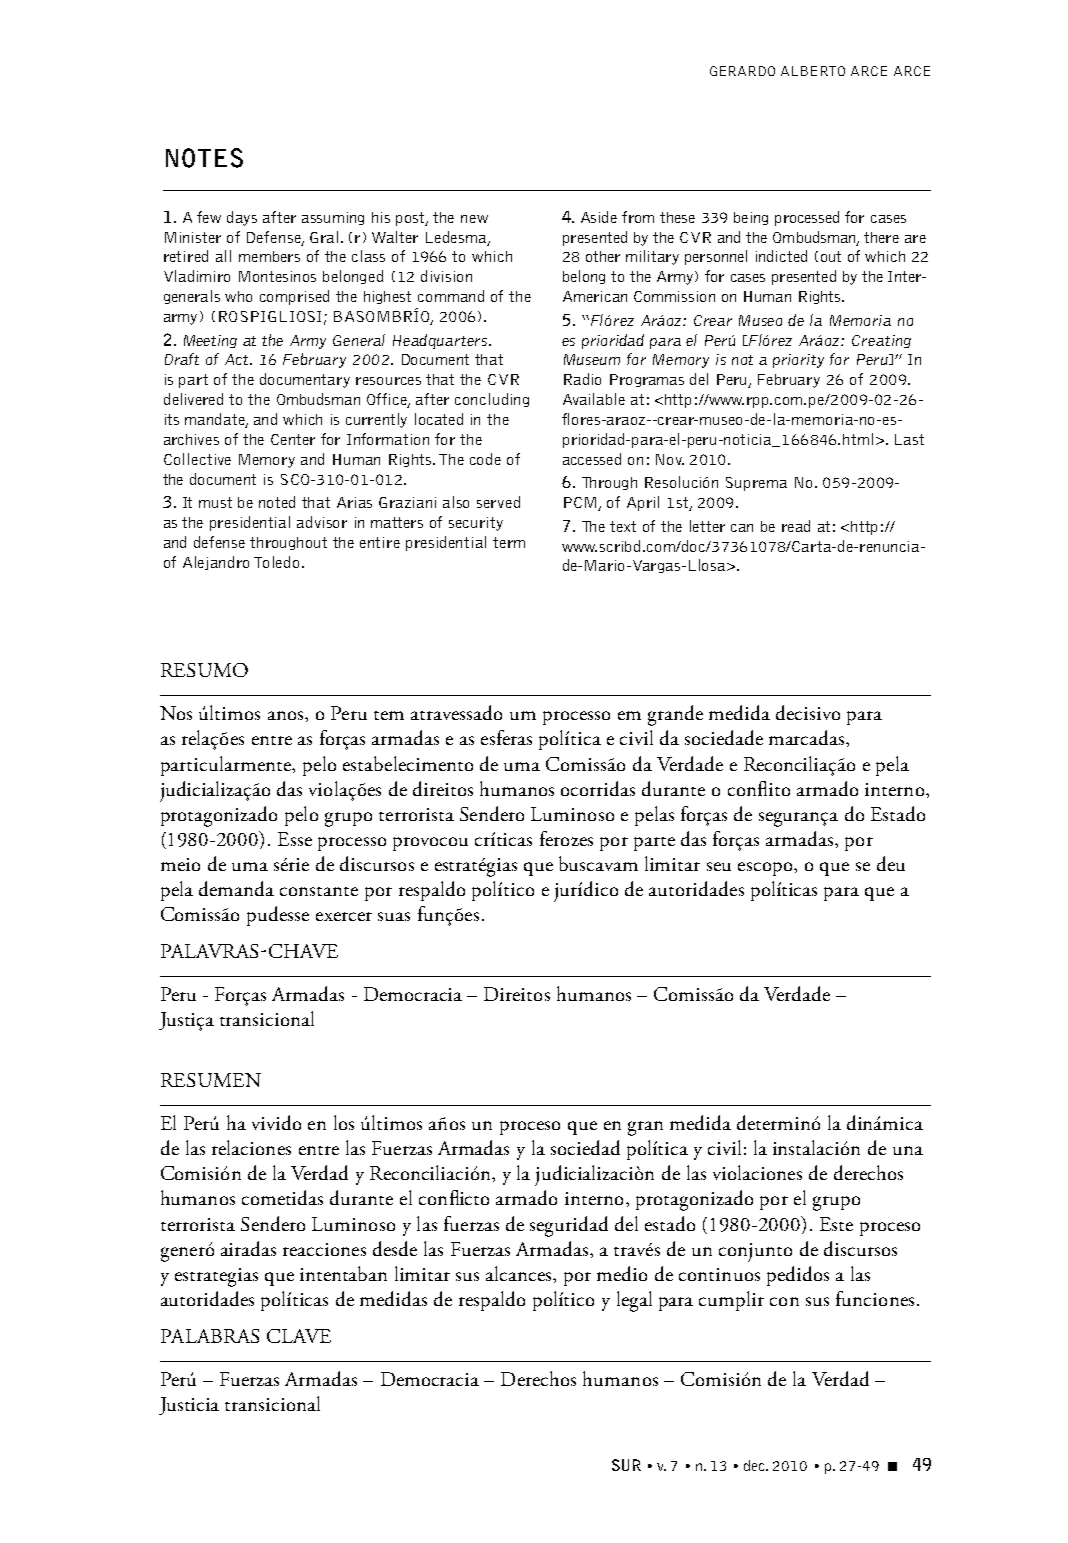 This image has width=1068, height=1543. What do you see at coordinates (599, 217) in the image?
I see `Aside` at bounding box center [599, 217].
